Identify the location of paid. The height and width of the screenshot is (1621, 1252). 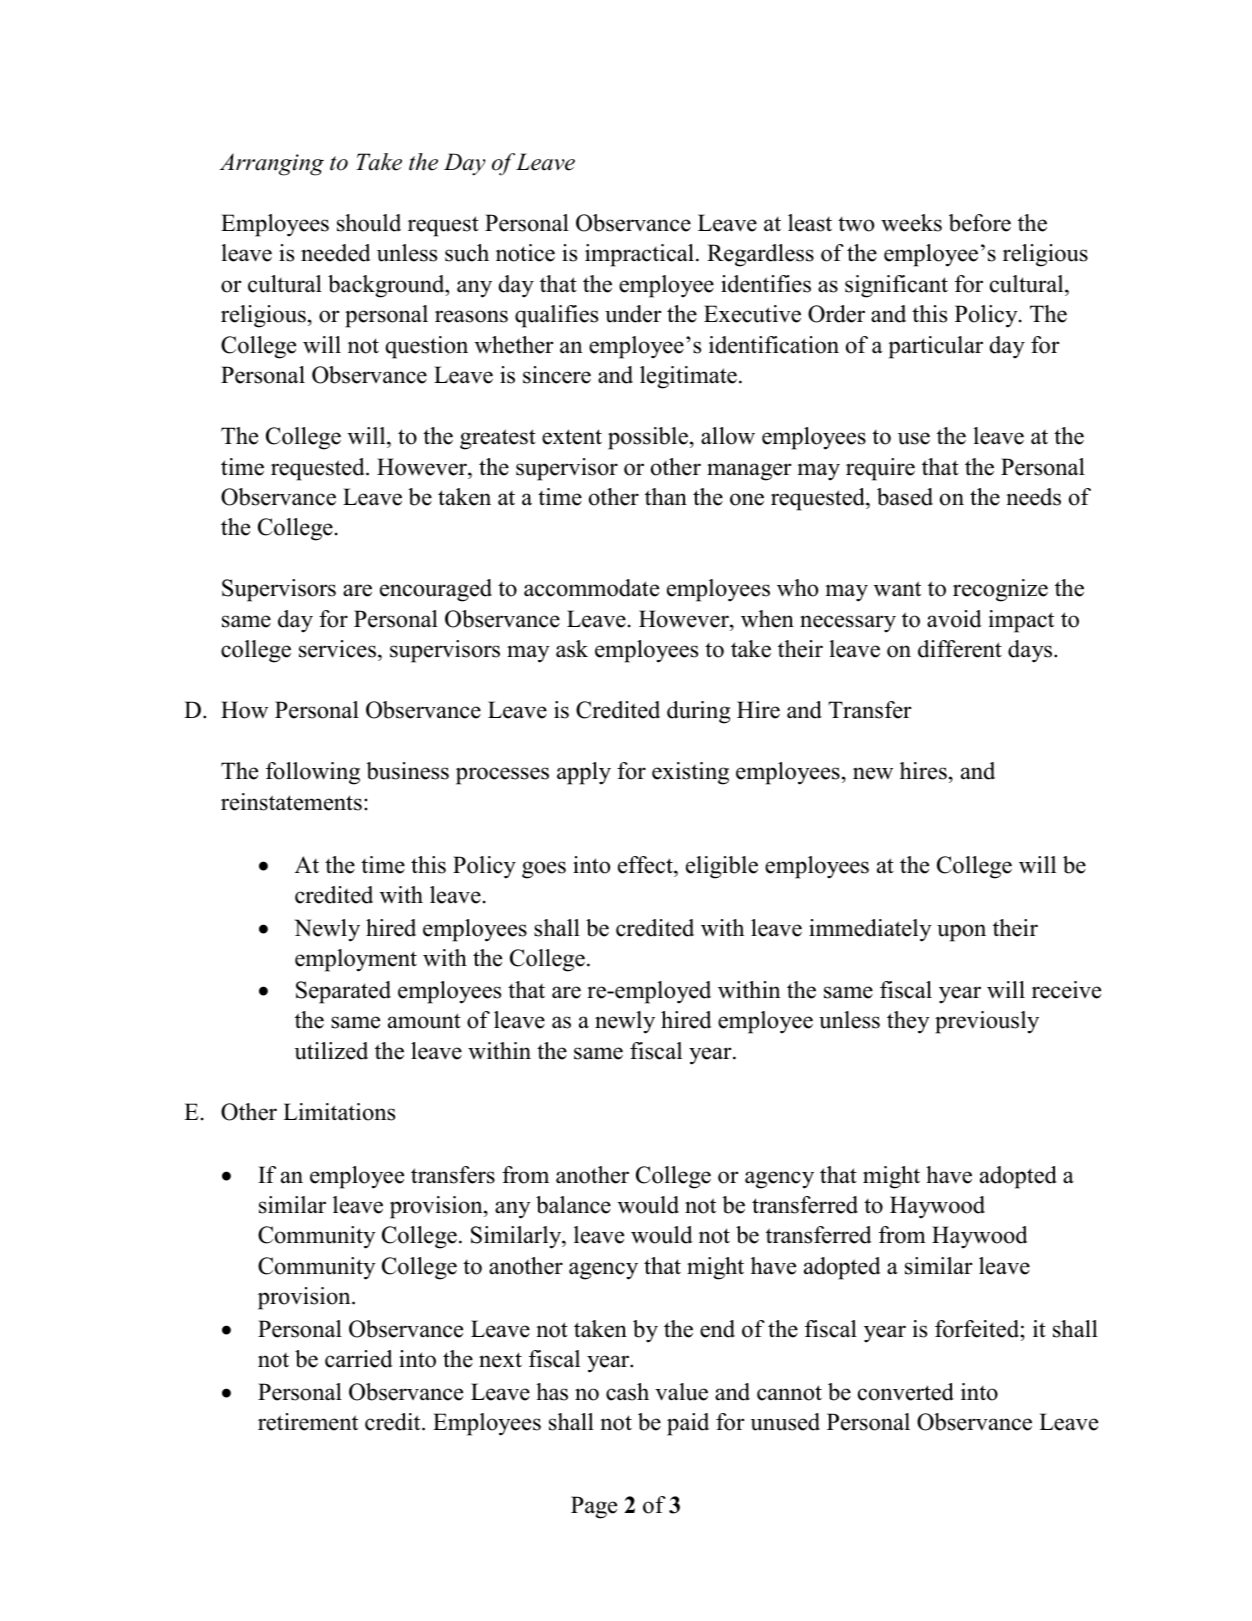
(688, 1424).
